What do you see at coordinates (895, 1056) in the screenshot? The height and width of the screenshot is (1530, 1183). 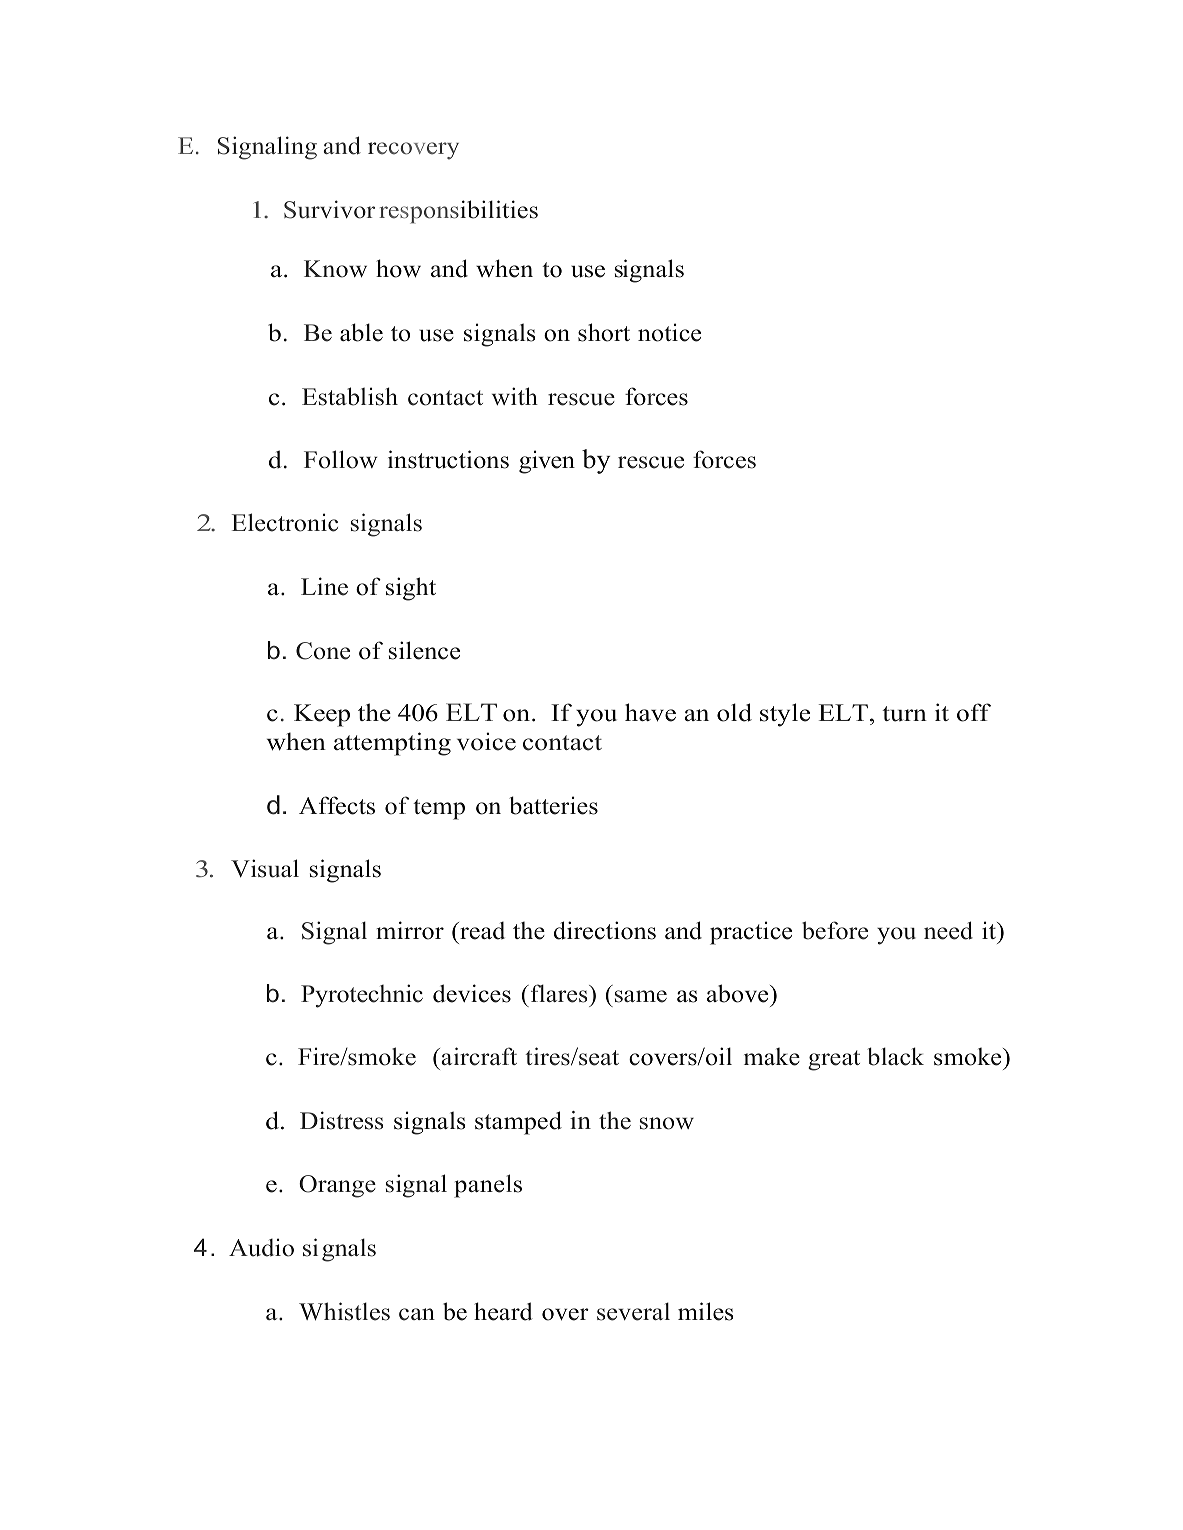 I see `black` at bounding box center [895, 1056].
